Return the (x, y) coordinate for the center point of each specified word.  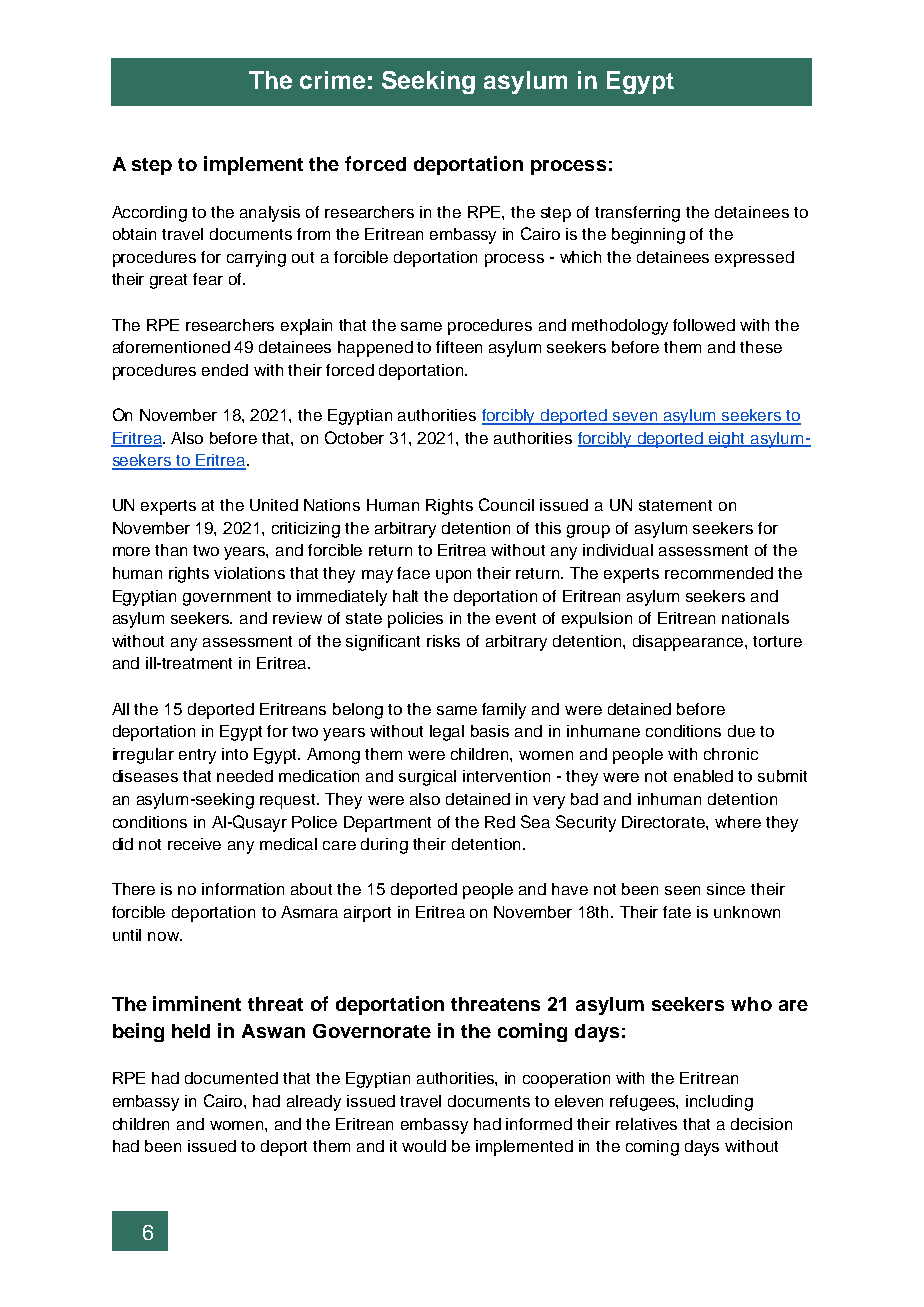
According (149, 214)
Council (506, 504)
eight (727, 440)
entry (197, 756)
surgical (427, 778)
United (274, 505)
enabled (703, 776)
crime (332, 80)
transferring (637, 214)
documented (231, 1078)
